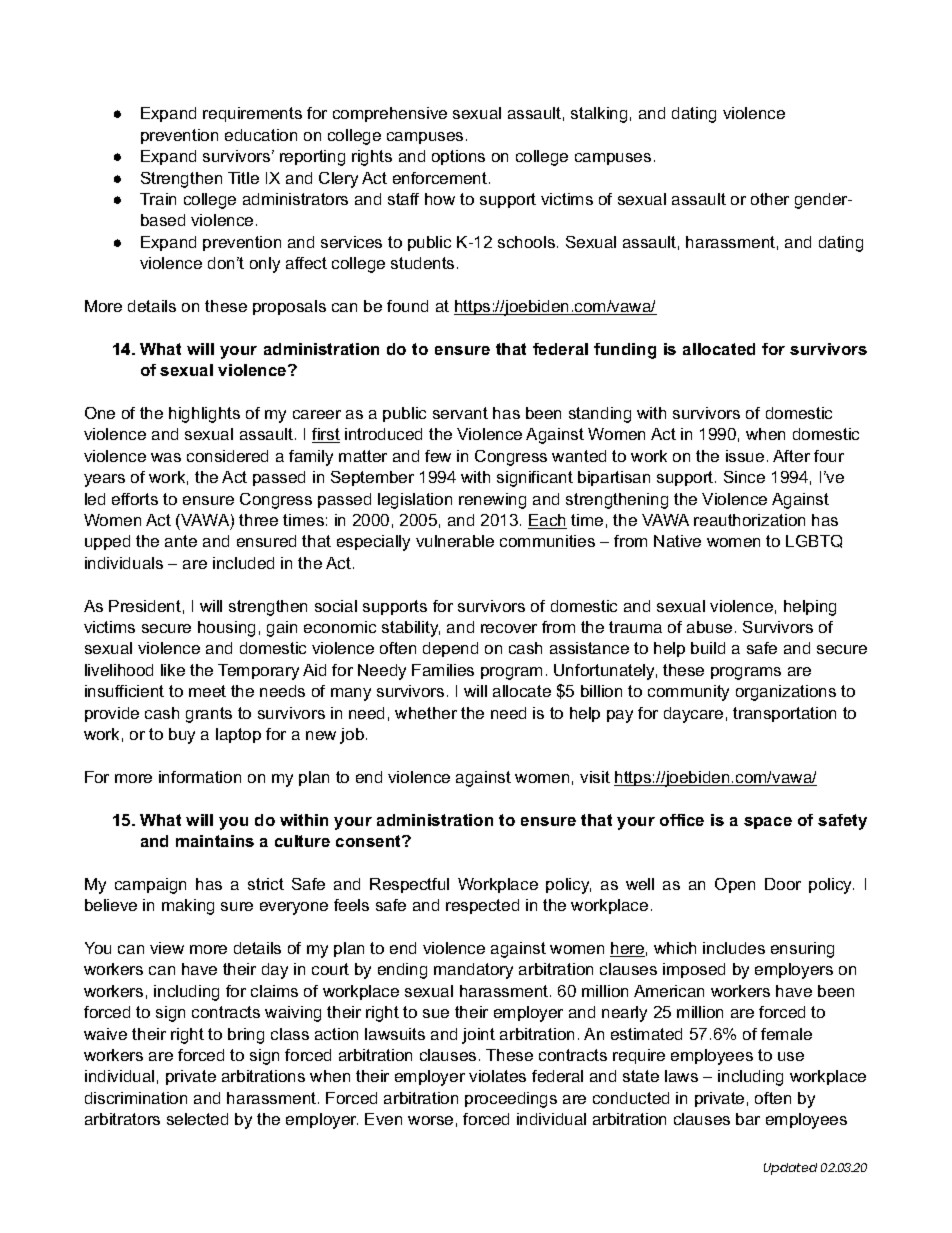 Image resolution: width=952 pixels, height=1233 pixels. I want to click on was, so click(166, 457).
